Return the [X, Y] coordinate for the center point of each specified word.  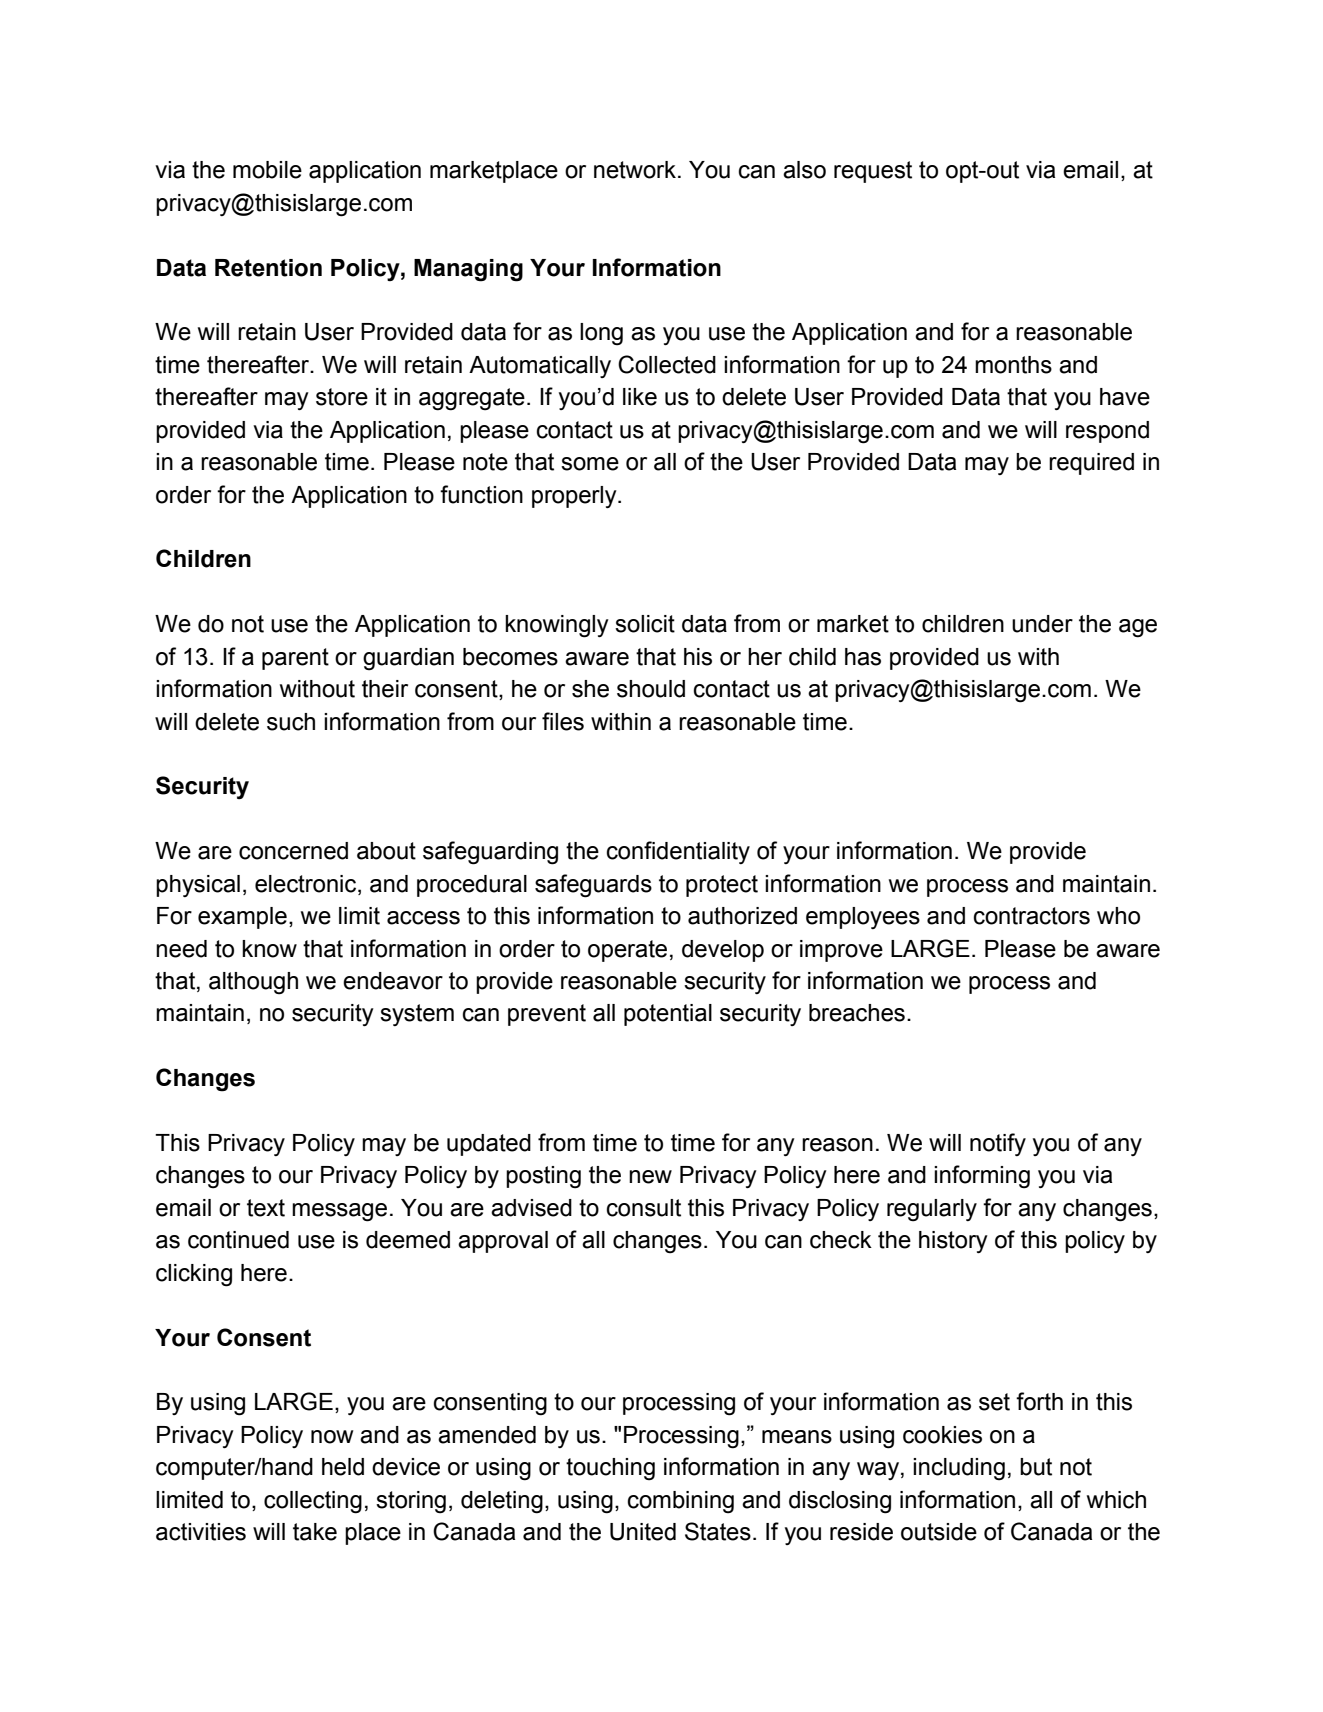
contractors [1032, 916]
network [635, 170]
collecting [313, 1502]
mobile [267, 170]
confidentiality [678, 852]
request [873, 172]
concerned [293, 851]
